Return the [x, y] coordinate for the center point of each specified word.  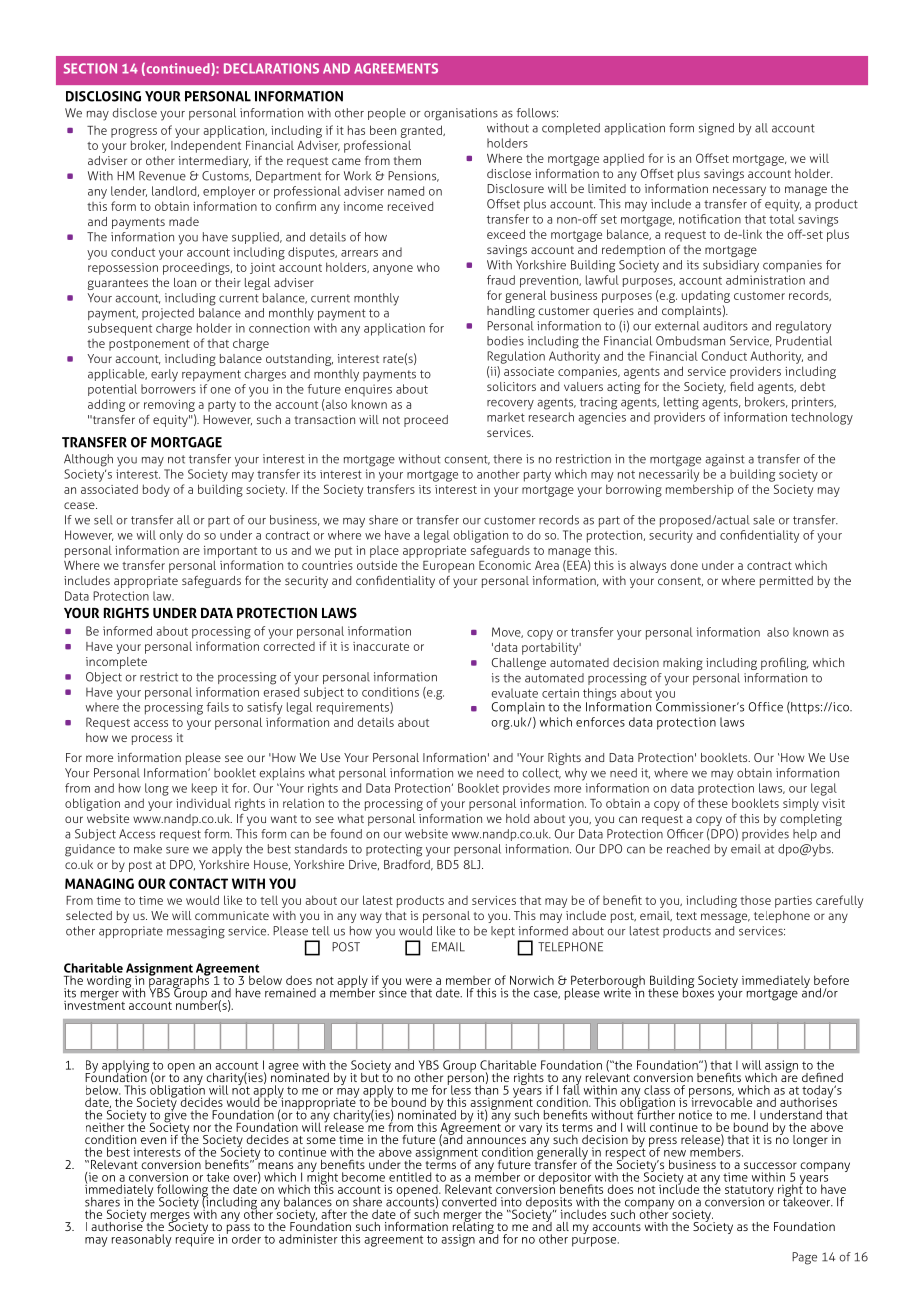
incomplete [116, 663]
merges [169, 1218]
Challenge [519, 664]
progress [134, 133]
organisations [461, 114]
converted [469, 1202]
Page [804, 1258]
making [683, 664]
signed [716, 129]
